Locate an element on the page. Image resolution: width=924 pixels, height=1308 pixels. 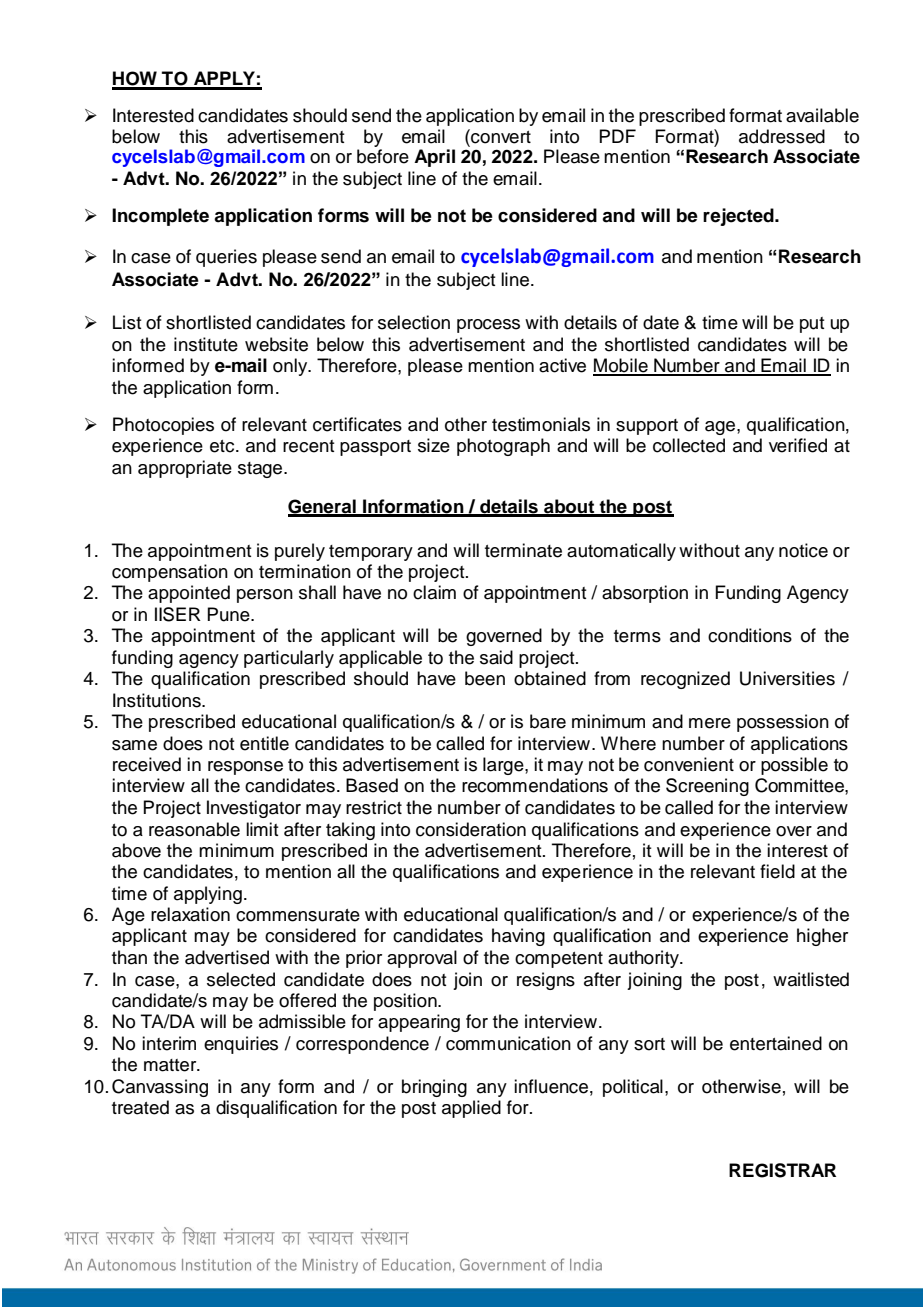
field is located at coordinates (777, 871).
